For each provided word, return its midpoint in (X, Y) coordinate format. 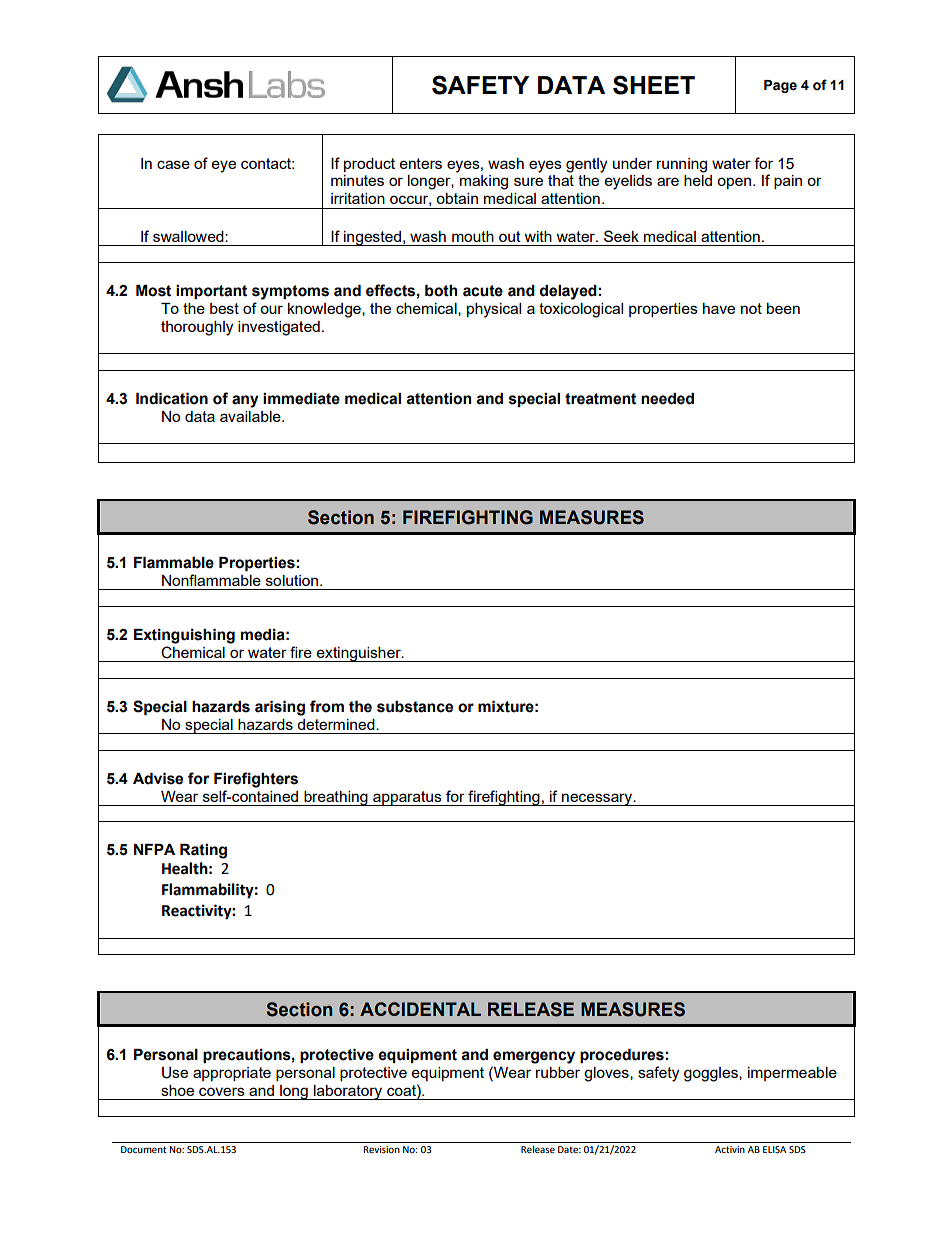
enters (421, 163)
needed (667, 399)
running (682, 165)
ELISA (774, 1149)
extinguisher (359, 654)
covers (222, 1091)
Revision (381, 1149)
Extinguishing (184, 636)
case (173, 164)
